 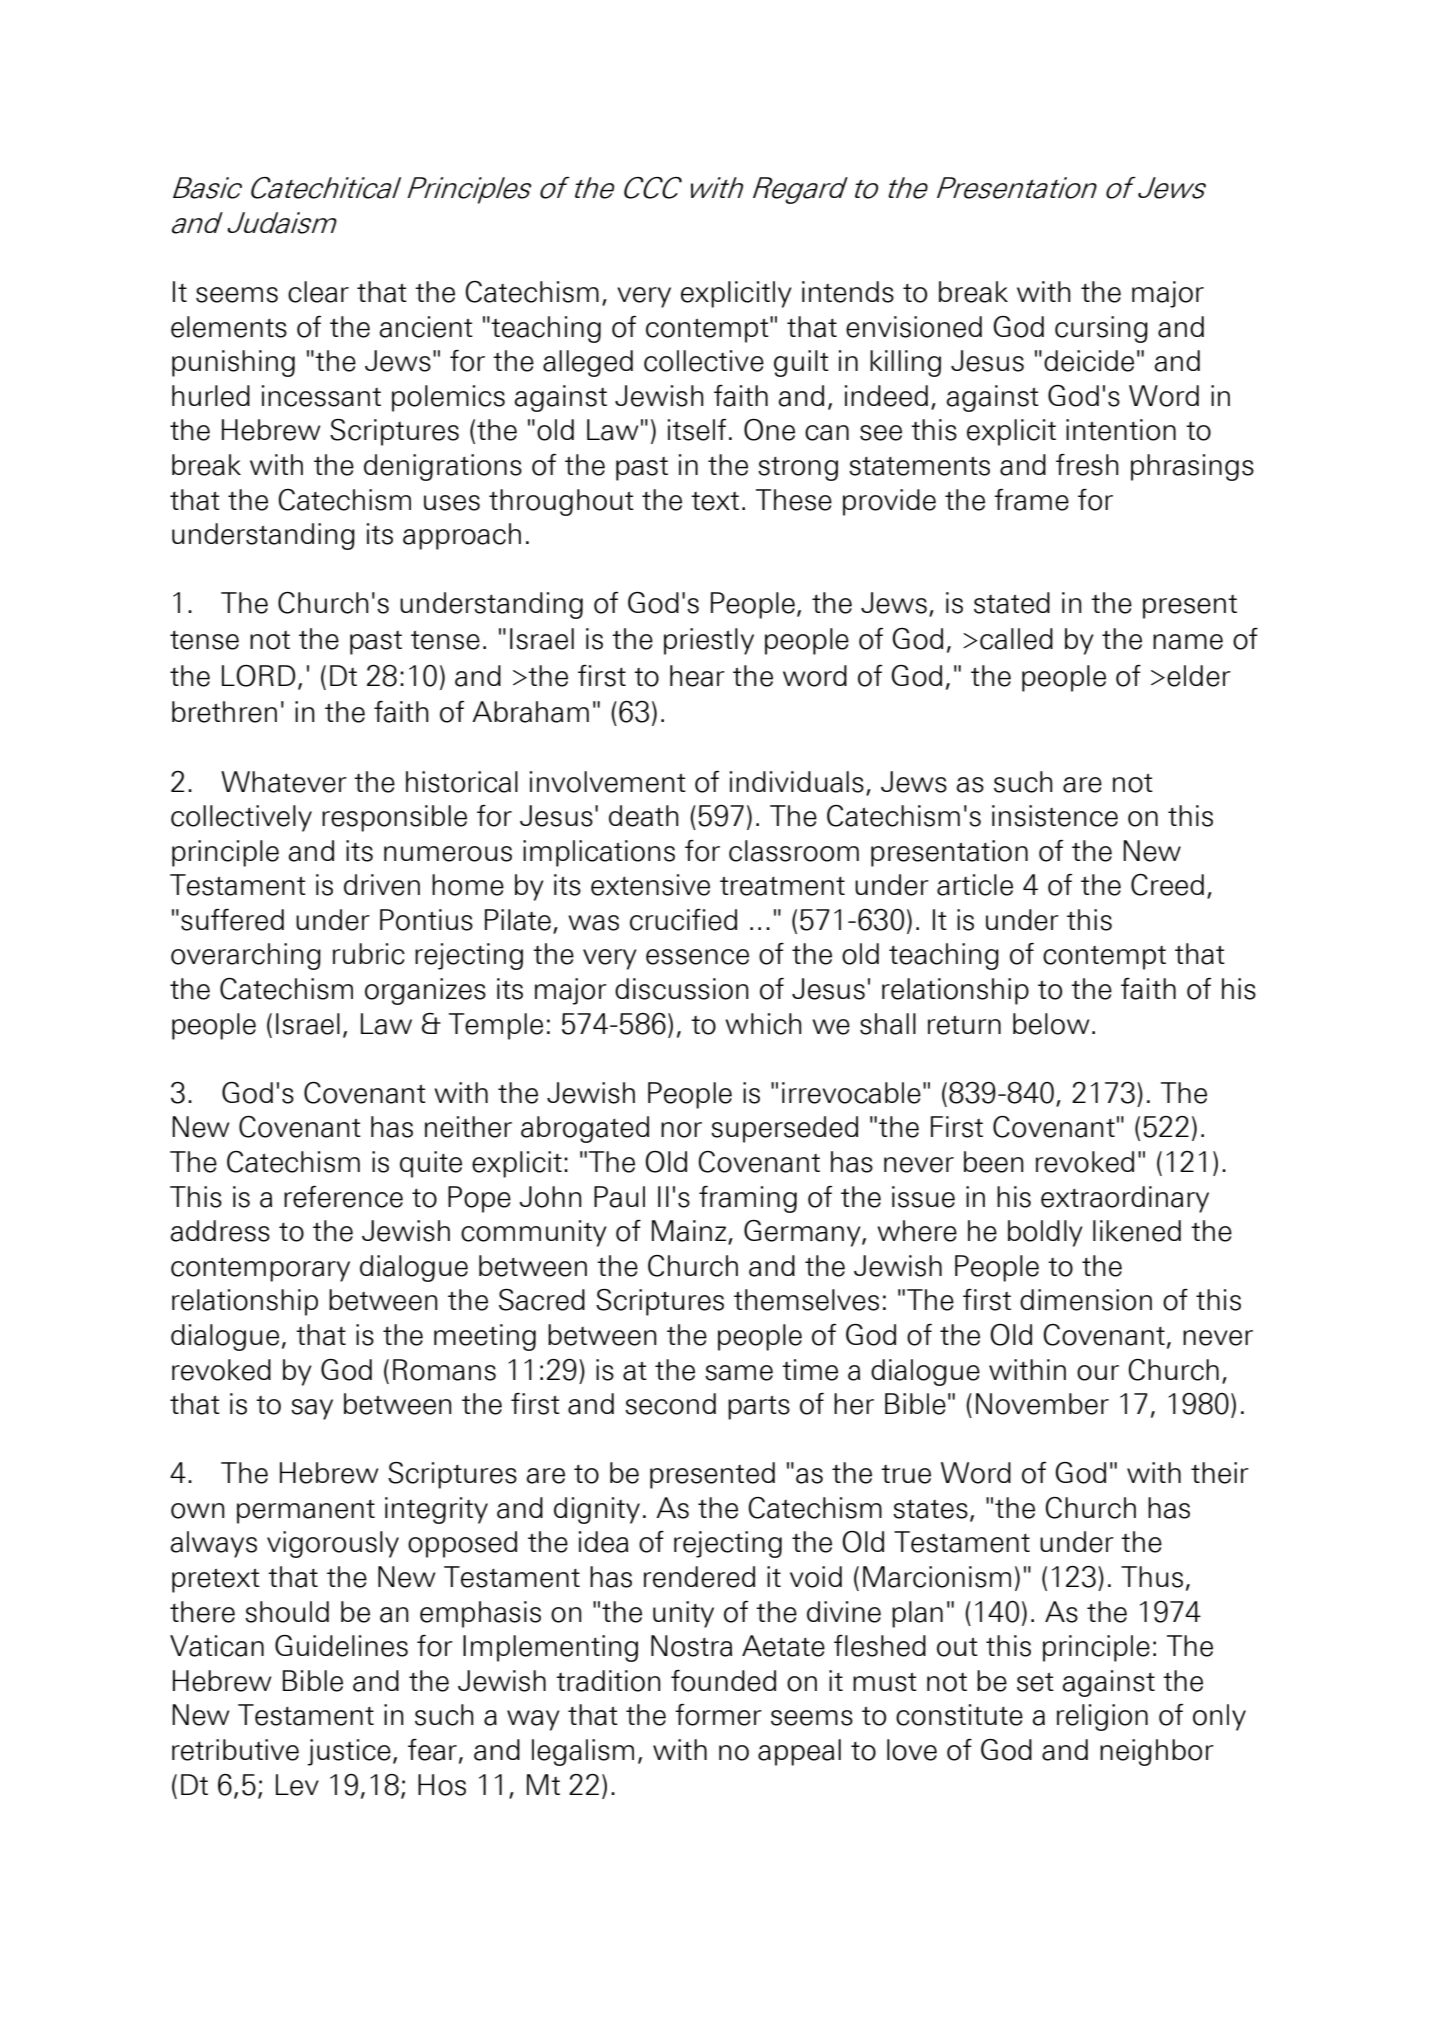 I want to click on guilt, so click(x=801, y=363).
